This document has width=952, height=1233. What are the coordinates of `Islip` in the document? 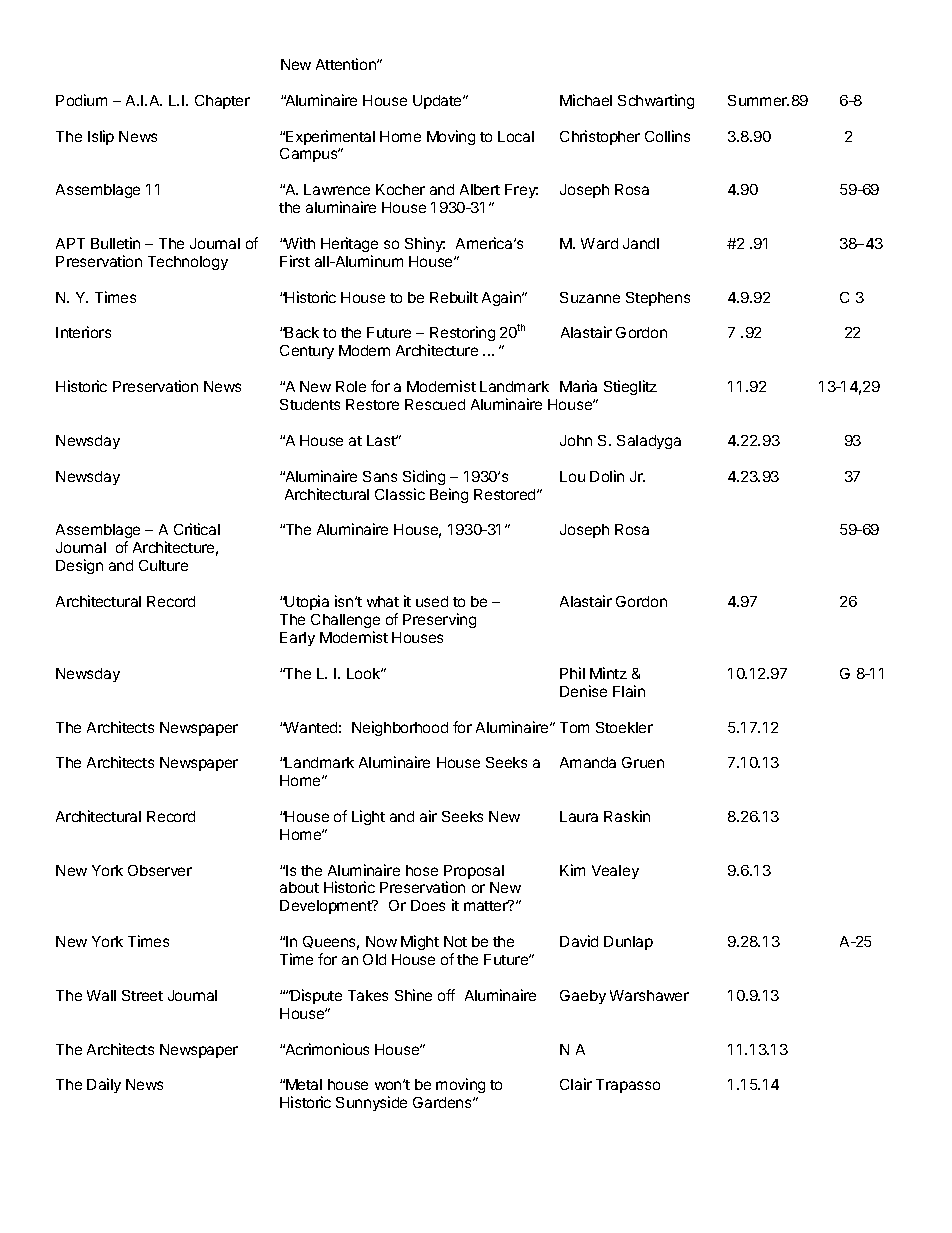 It's located at (101, 137).
